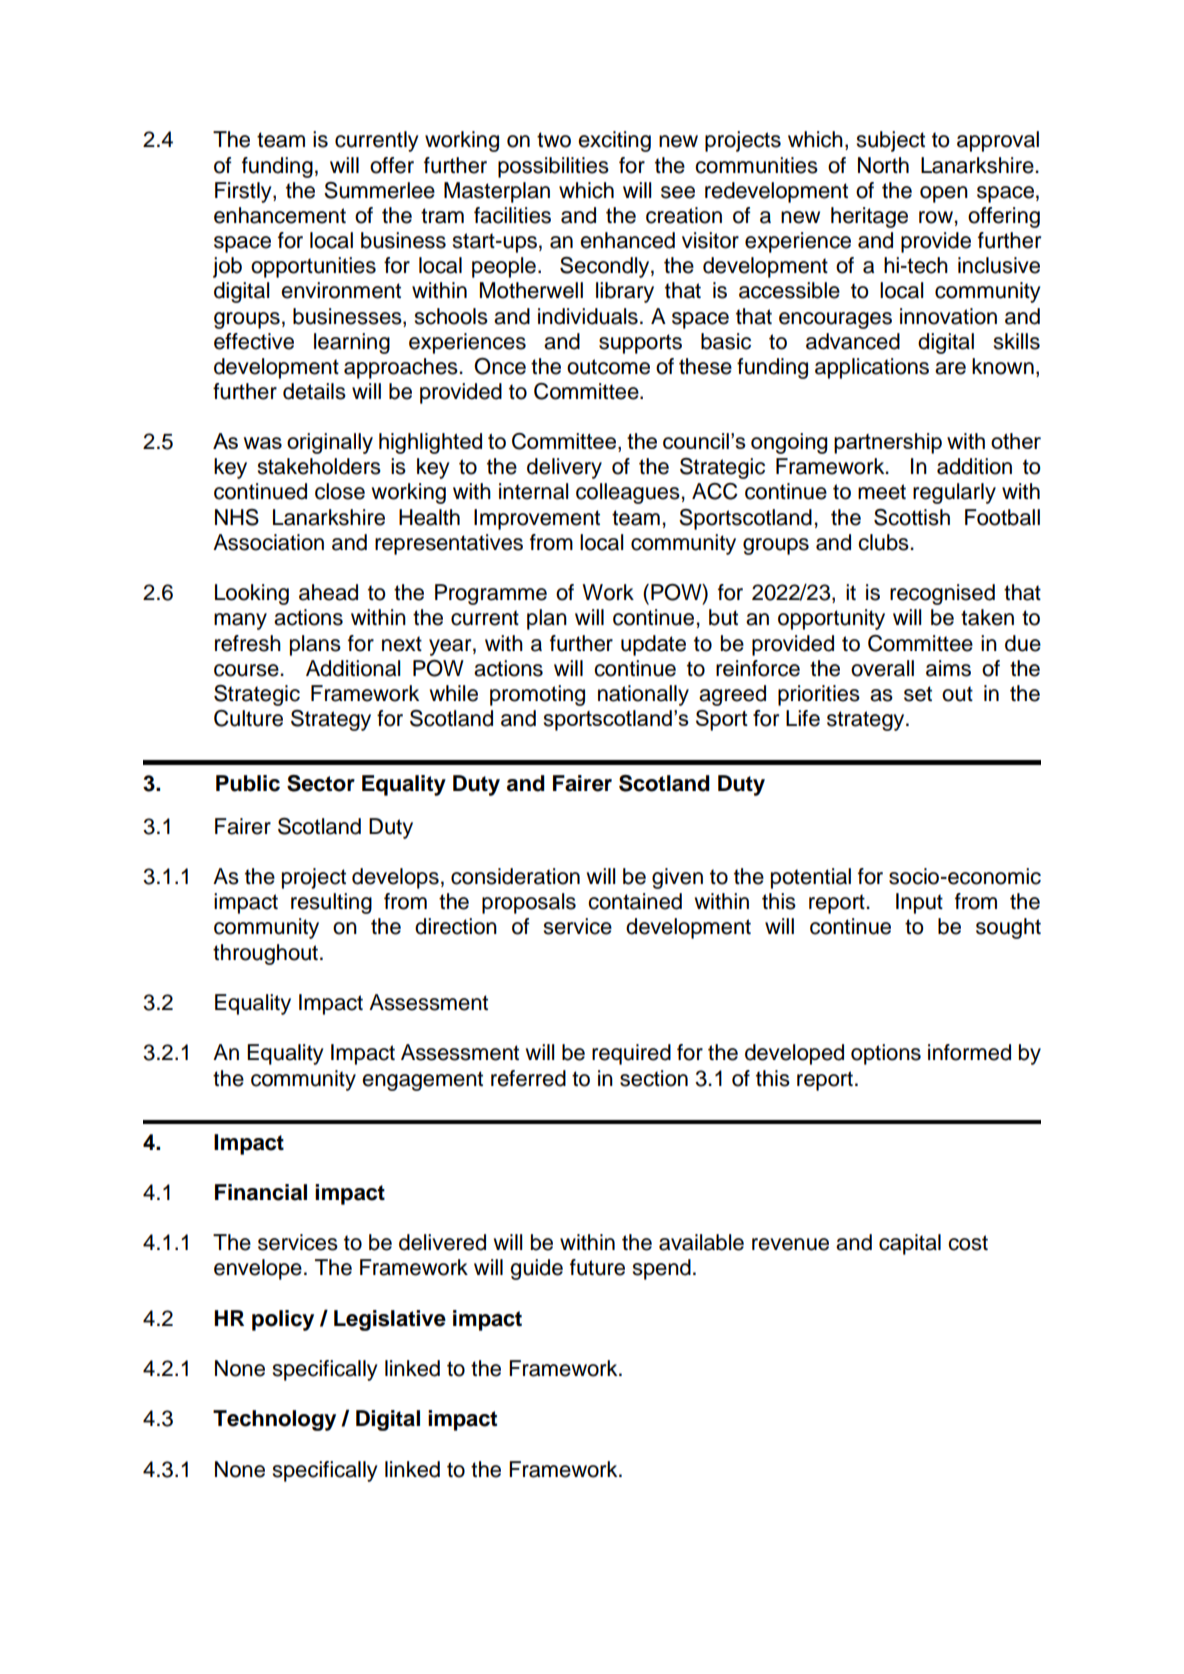  I want to click on informed, so click(969, 1052).
